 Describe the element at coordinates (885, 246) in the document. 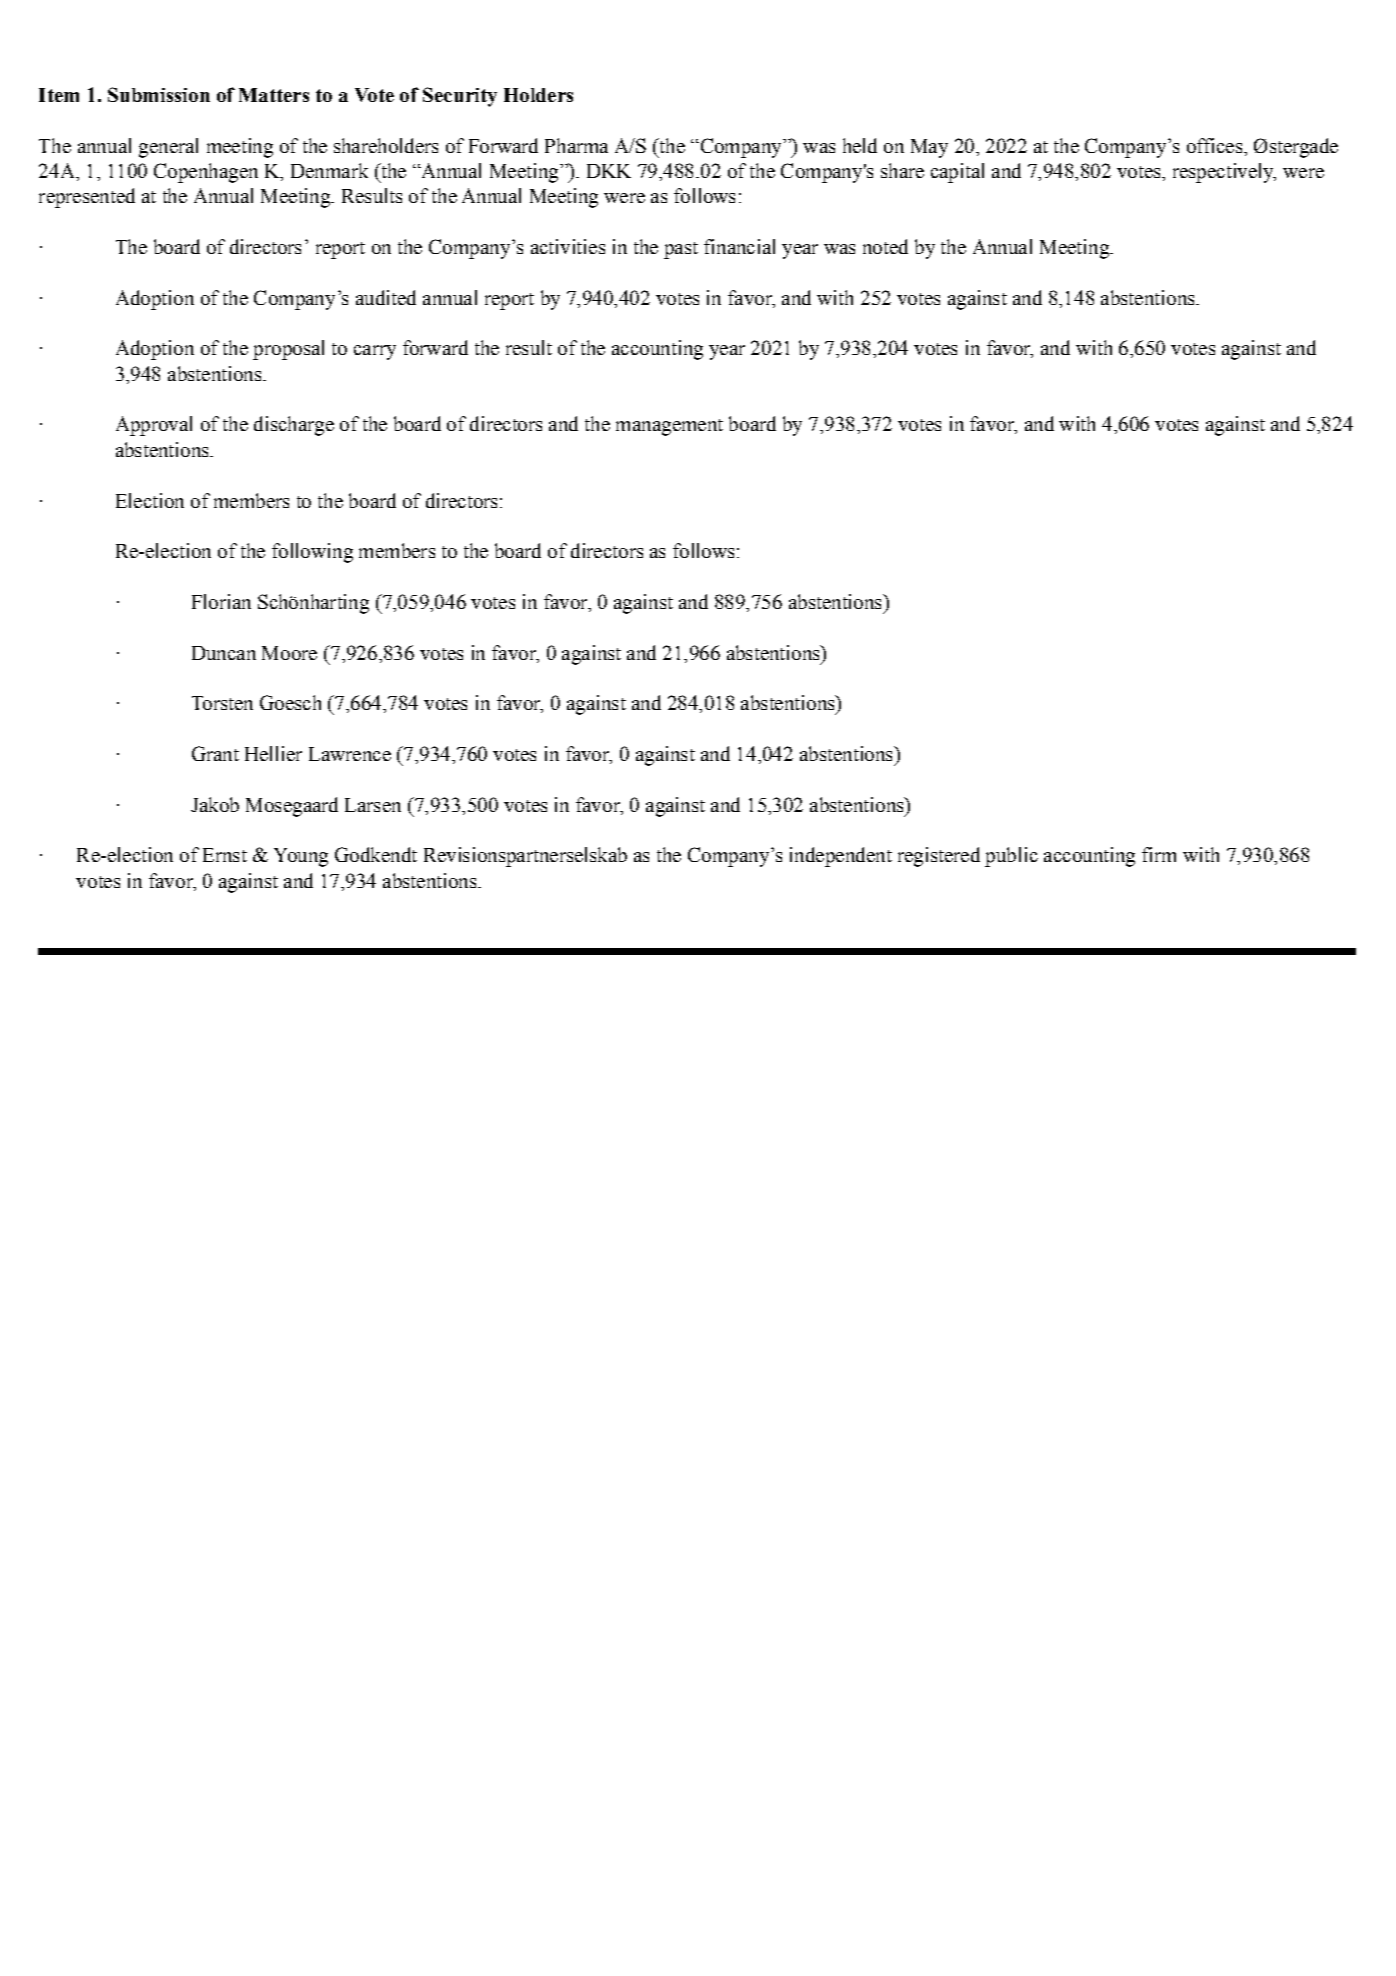

I see `noted` at that location.
